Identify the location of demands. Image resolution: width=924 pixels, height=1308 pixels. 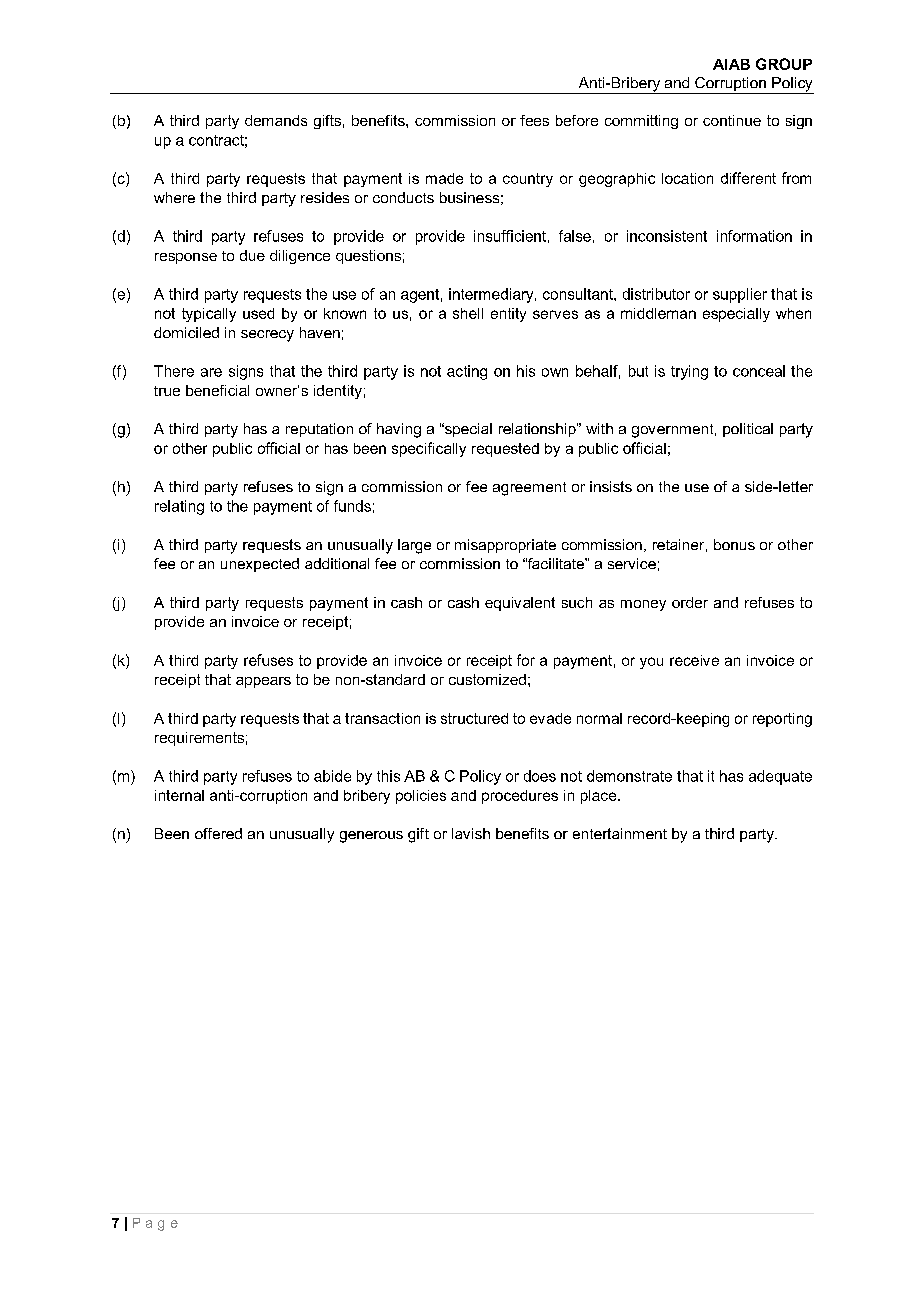
(276, 120).
